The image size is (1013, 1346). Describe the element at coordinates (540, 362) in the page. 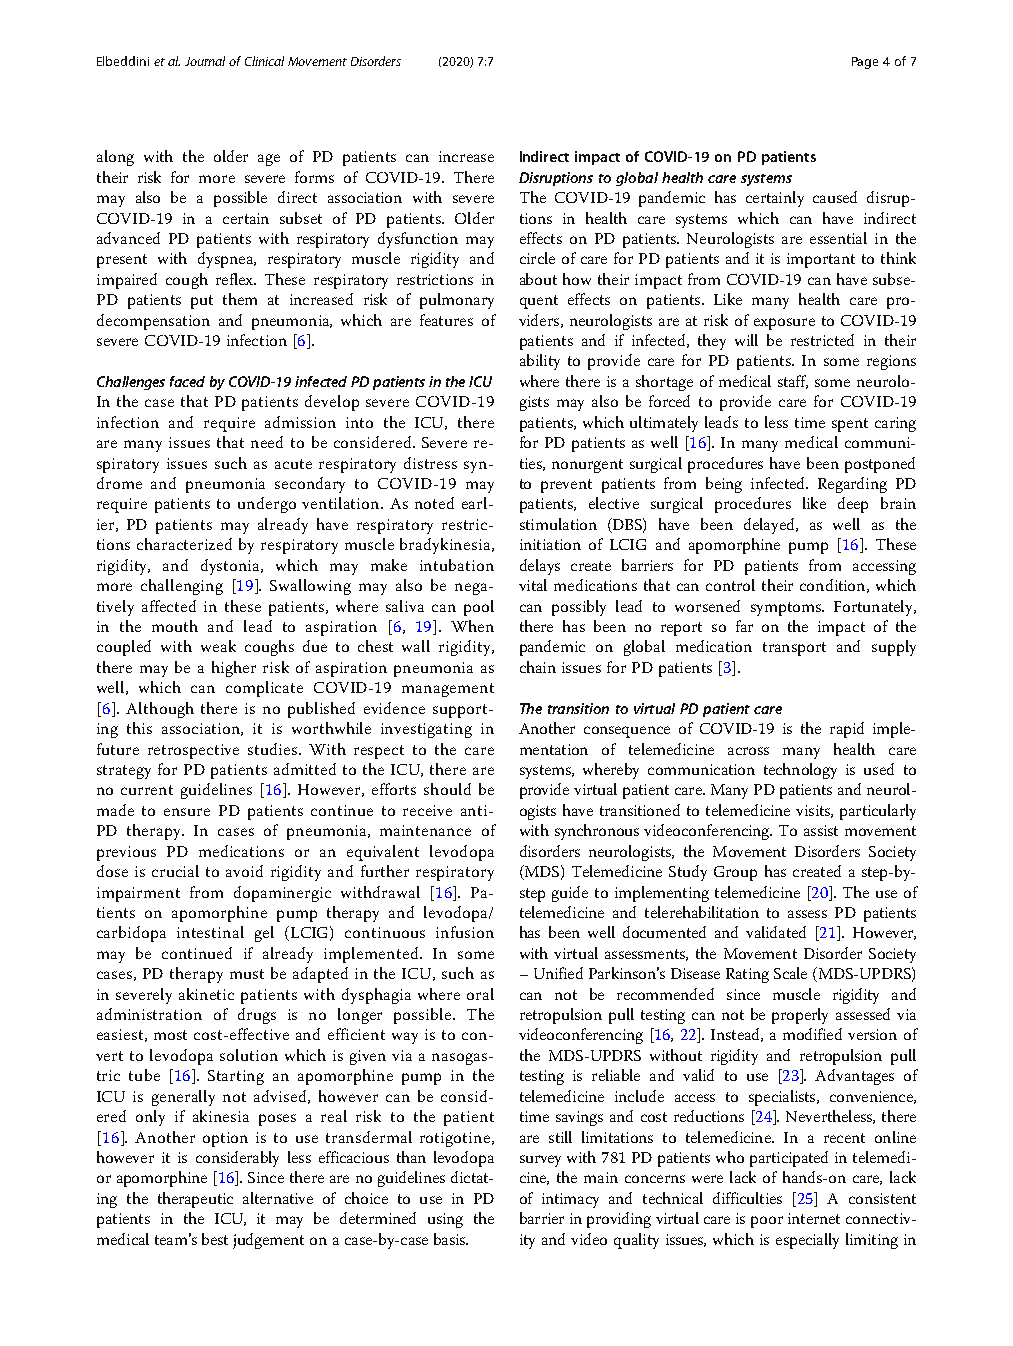

I see `ability` at that location.
